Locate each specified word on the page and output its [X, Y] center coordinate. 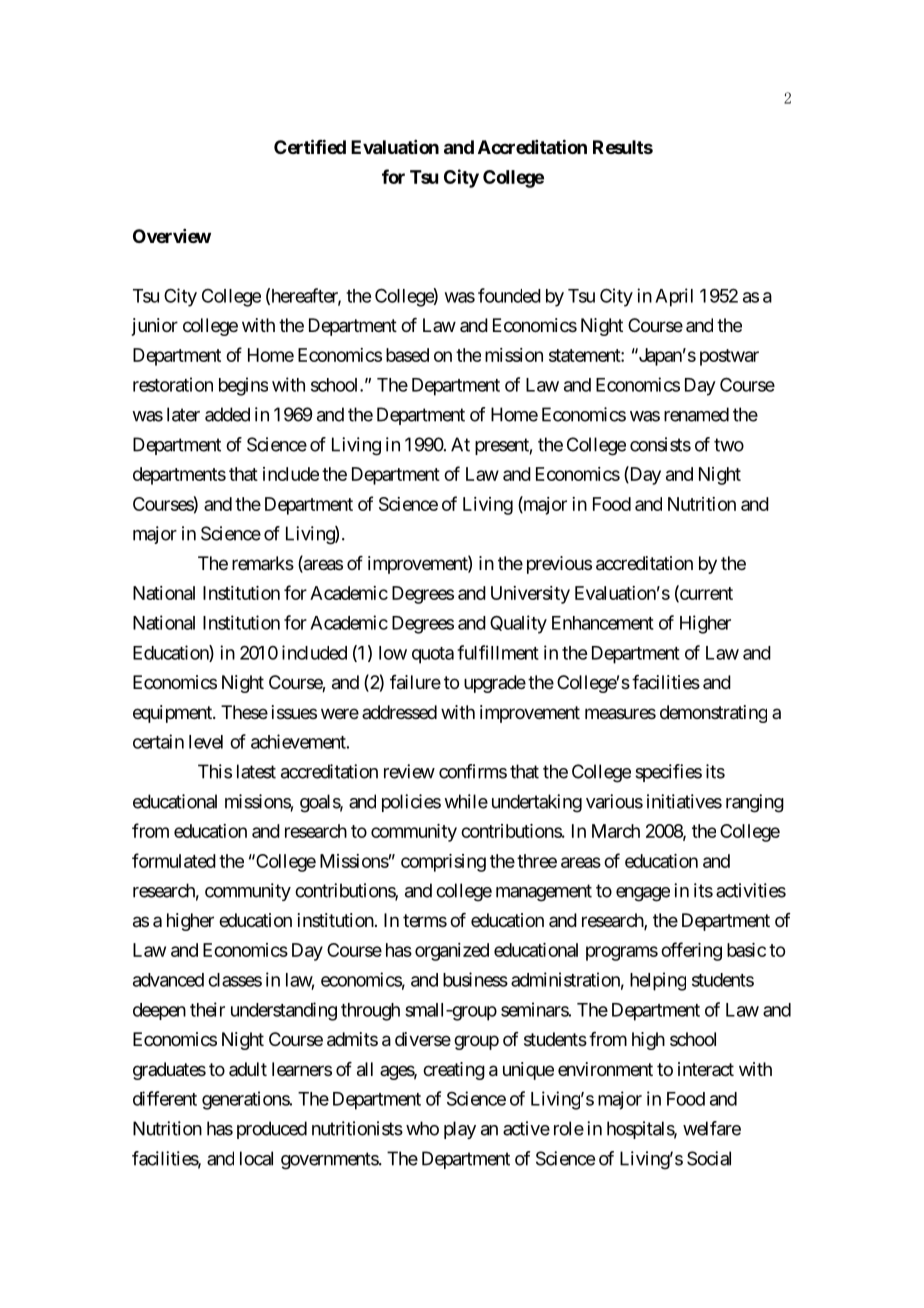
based [407, 355]
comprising [443, 863]
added [227, 414]
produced [272, 1130]
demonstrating [713, 714]
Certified [310, 146]
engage [643, 894]
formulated [174, 860]
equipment [173, 714]
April [674, 297]
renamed [696, 414]
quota [433, 655]
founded [509, 295]
